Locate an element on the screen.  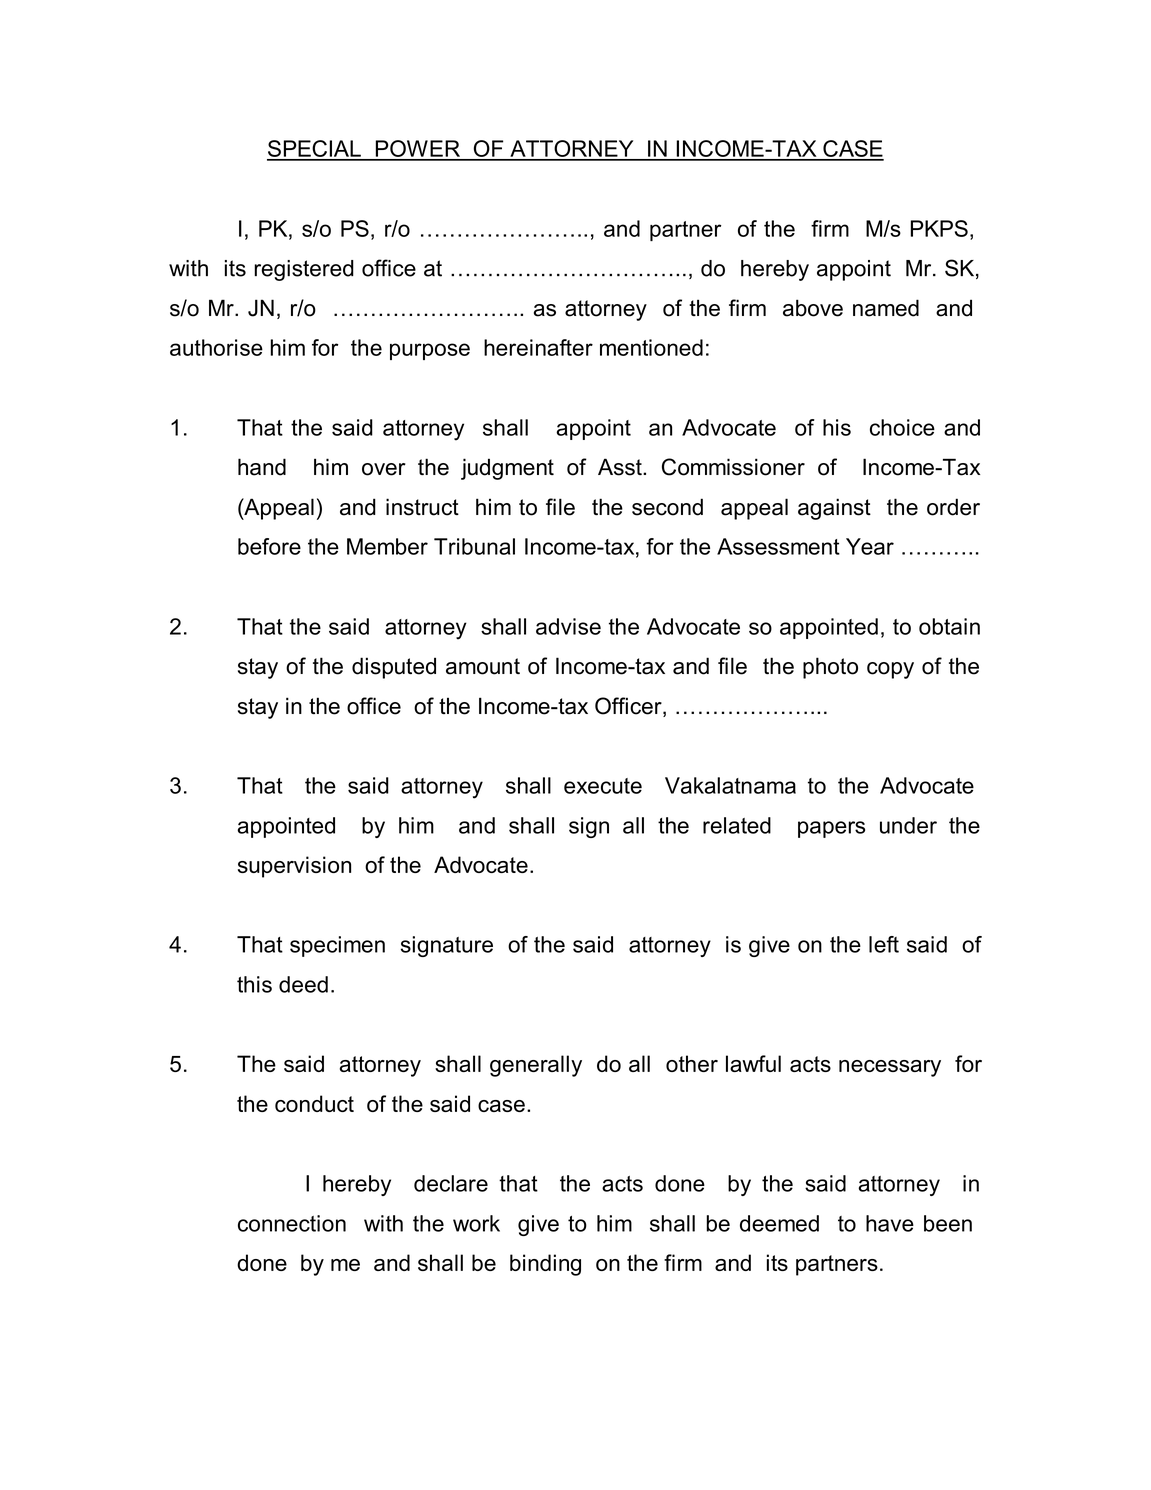
advise is located at coordinates (568, 626).
